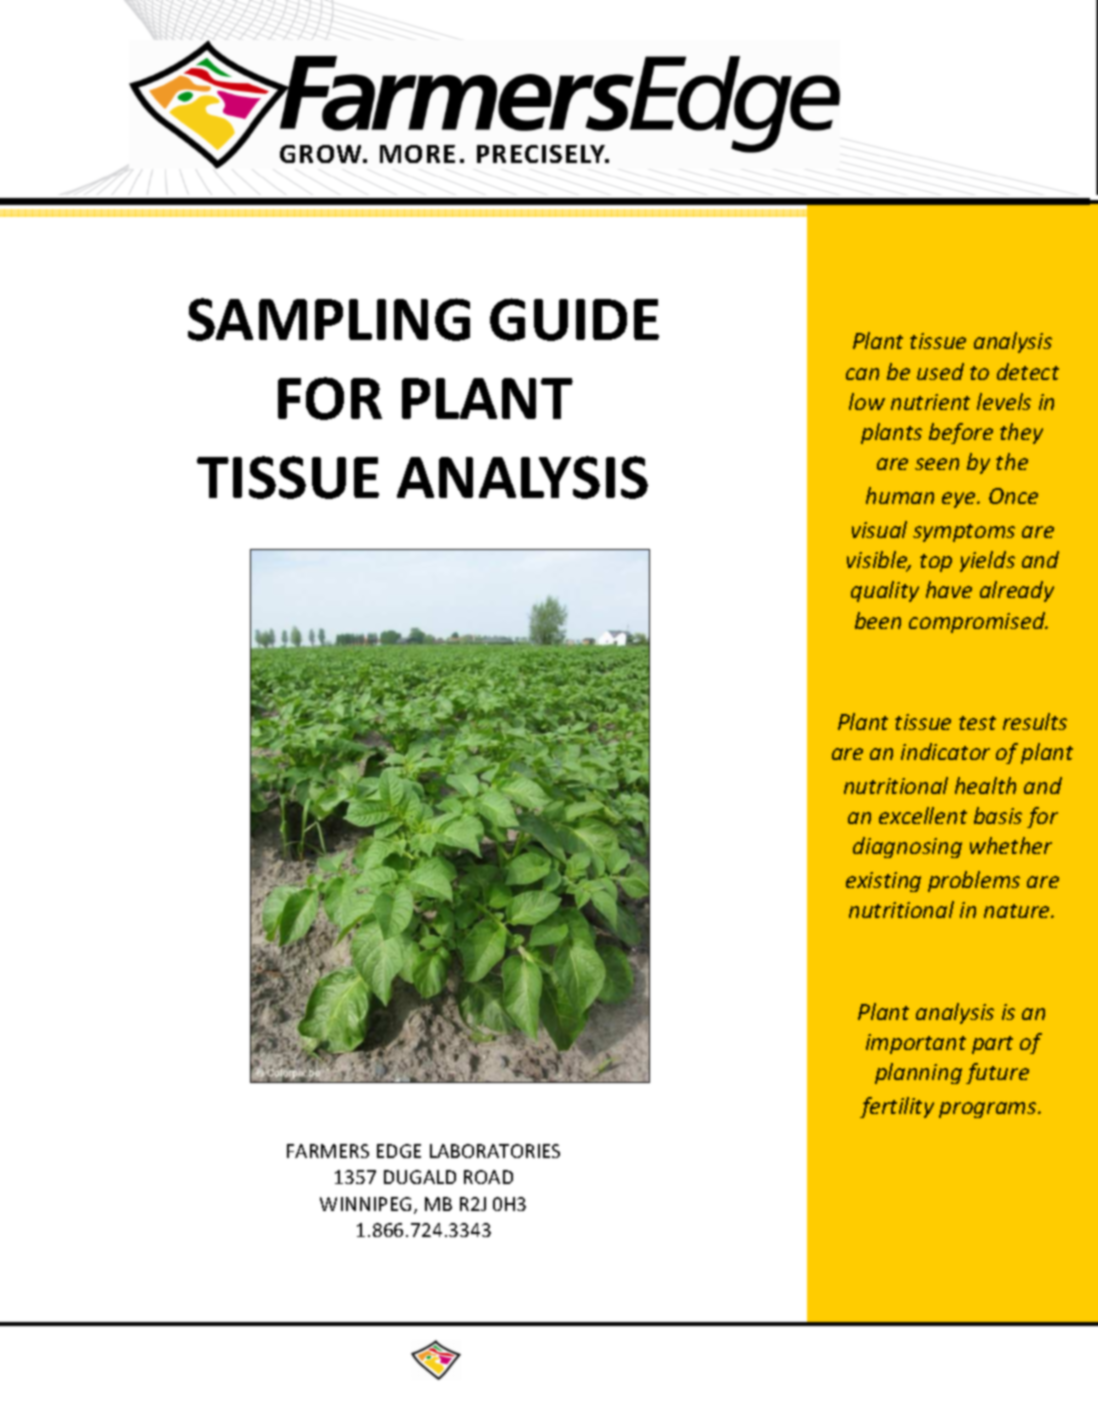 The image size is (1098, 1421). What do you see at coordinates (574, 319) in the screenshot?
I see `GUIDE` at bounding box center [574, 319].
